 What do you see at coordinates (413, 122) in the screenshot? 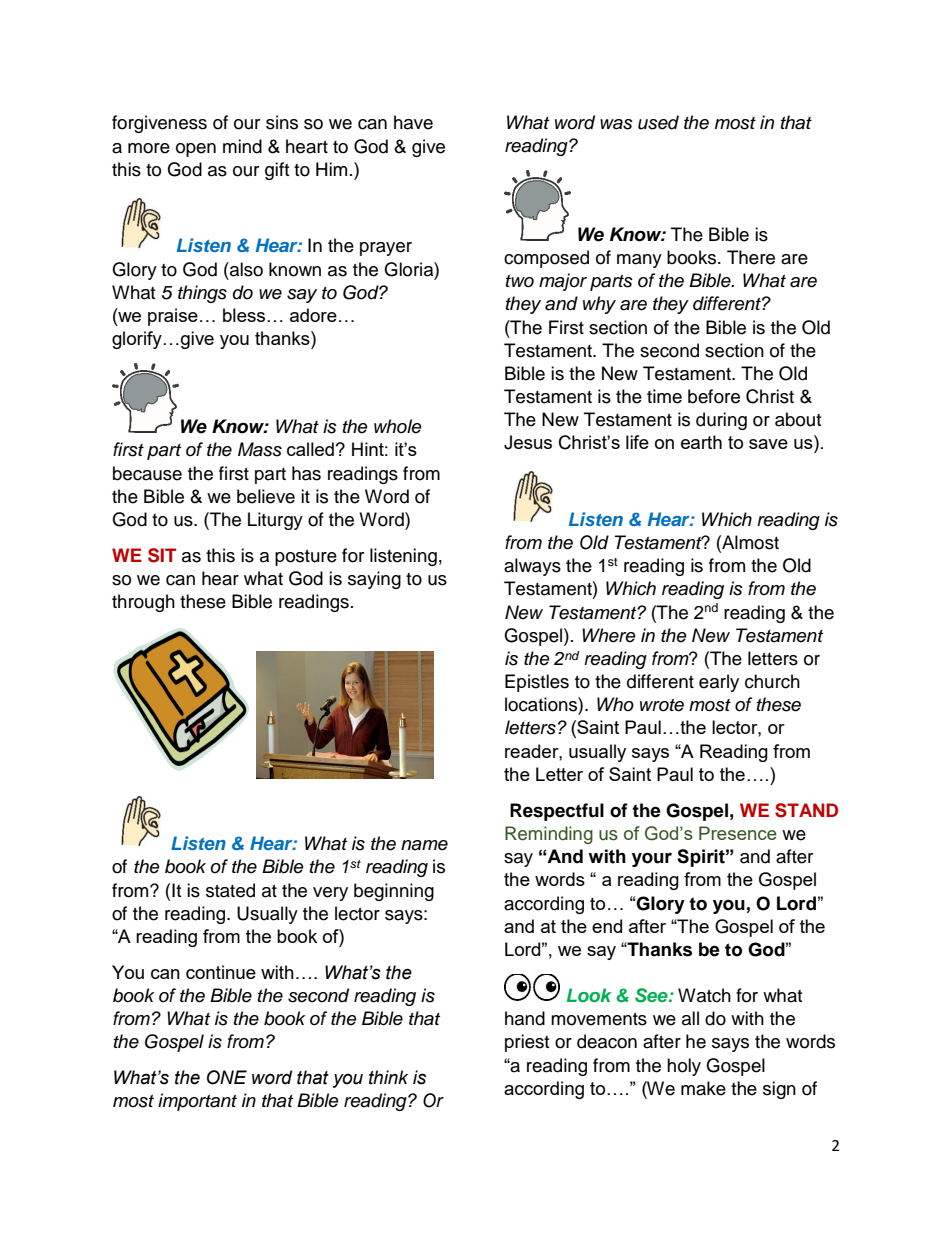
I see `have` at bounding box center [413, 122].
